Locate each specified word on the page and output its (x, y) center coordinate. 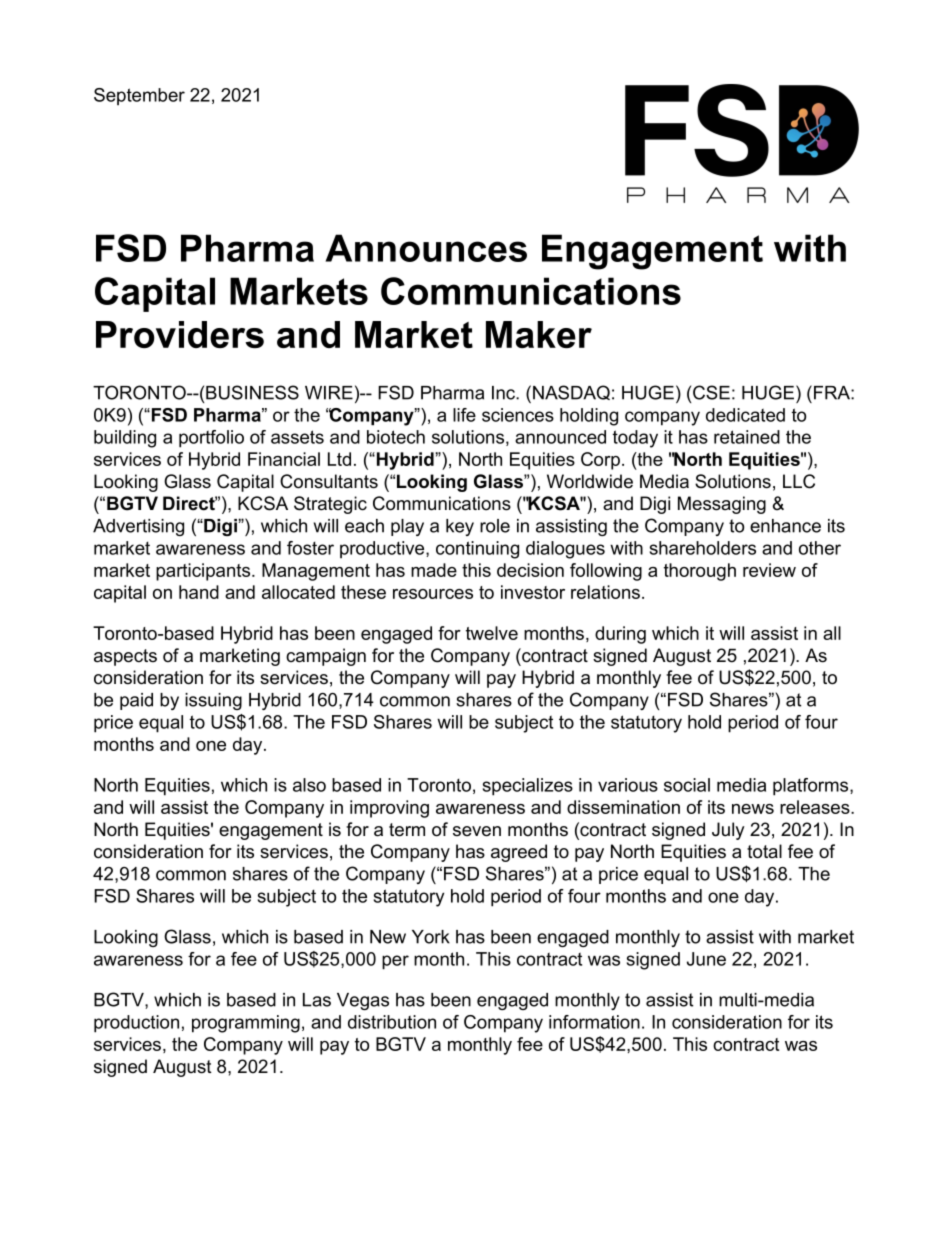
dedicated (745, 415)
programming (246, 1024)
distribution (392, 1022)
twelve (492, 633)
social (687, 785)
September (139, 96)
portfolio (211, 439)
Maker (539, 334)
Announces (426, 248)
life (464, 415)
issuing (213, 701)
